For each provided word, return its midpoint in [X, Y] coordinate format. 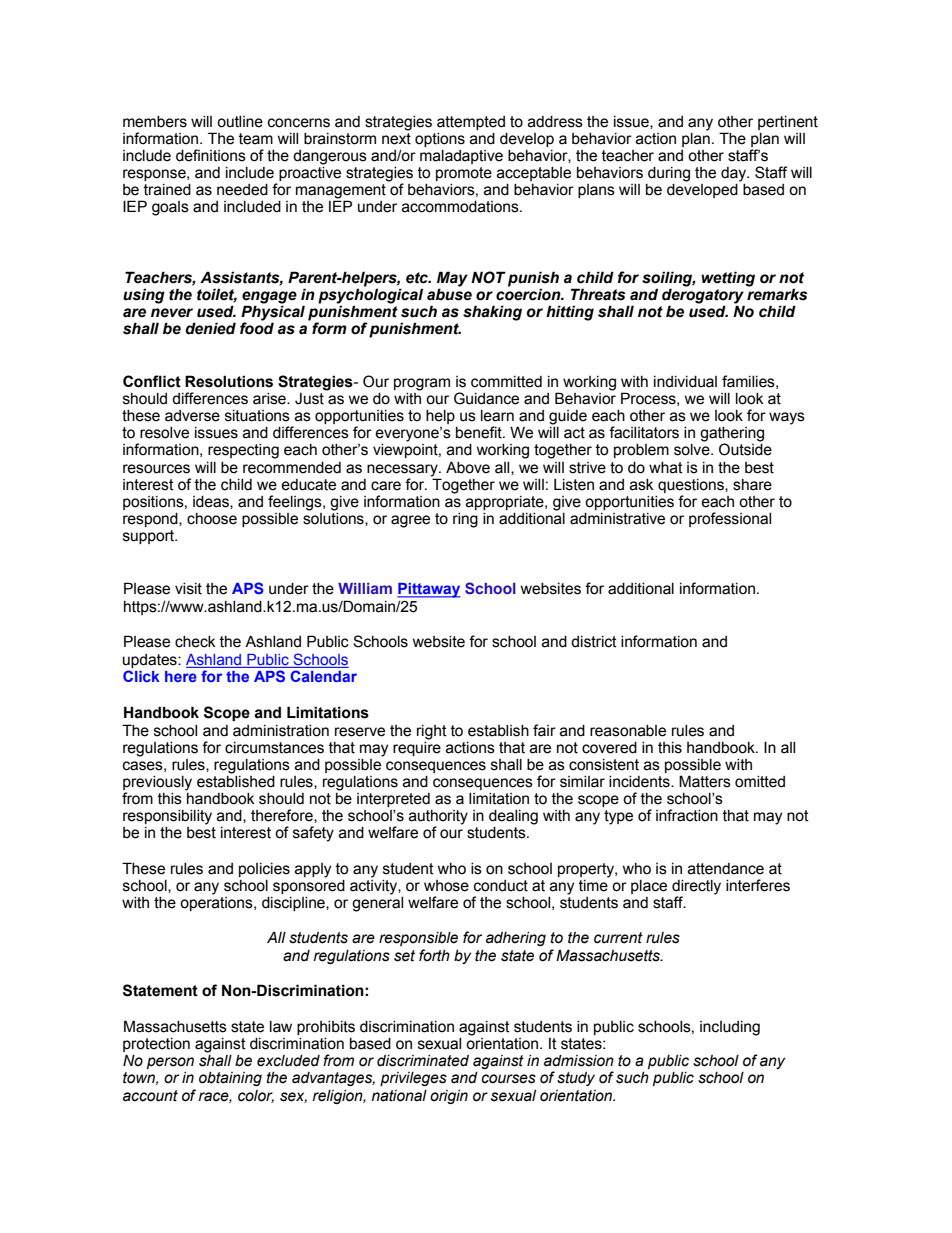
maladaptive [461, 157]
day [735, 174]
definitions [211, 155]
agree [410, 521]
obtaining [230, 1079]
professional [730, 519]
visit [188, 589]
